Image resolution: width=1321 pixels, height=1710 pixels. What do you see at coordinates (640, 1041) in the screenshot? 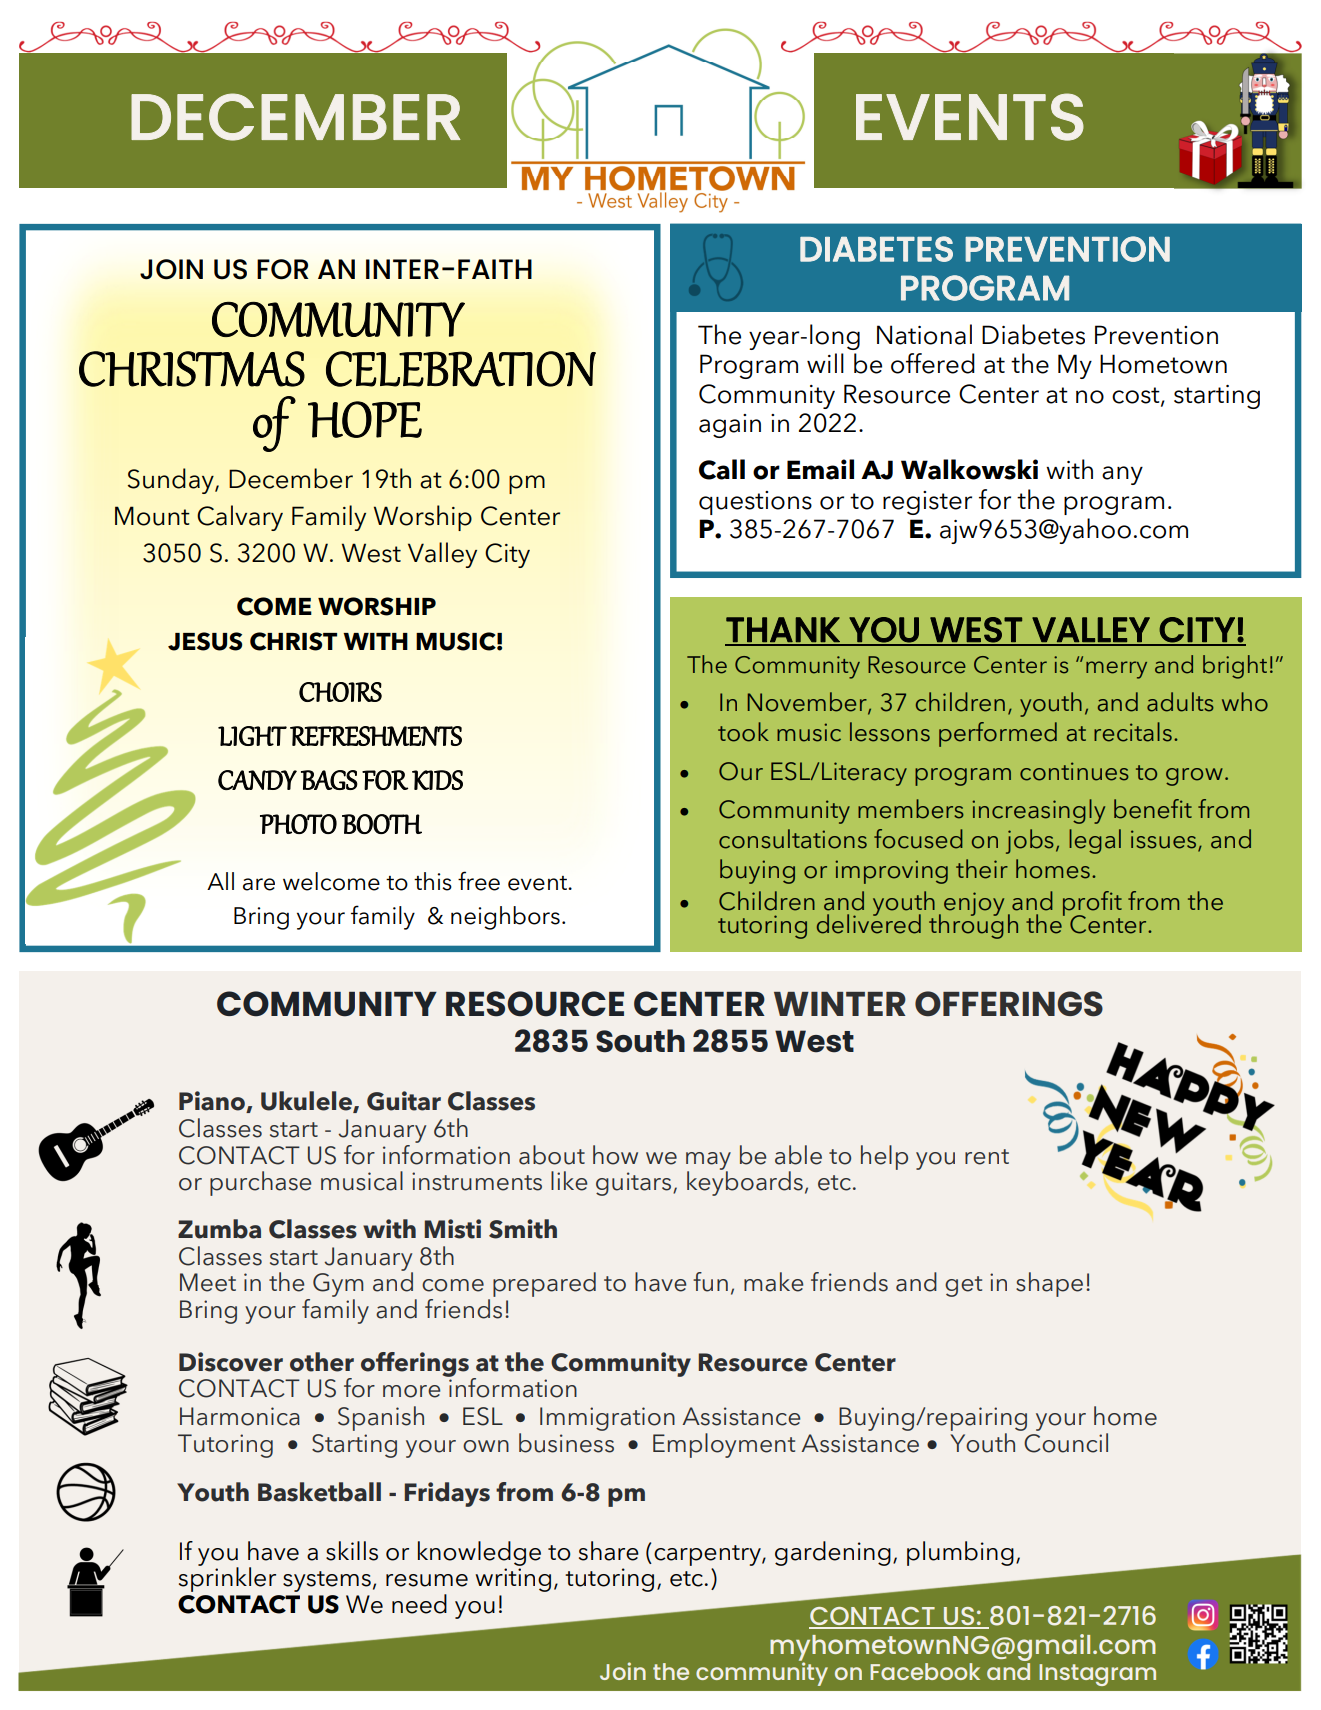
I see `South` at bounding box center [640, 1041].
